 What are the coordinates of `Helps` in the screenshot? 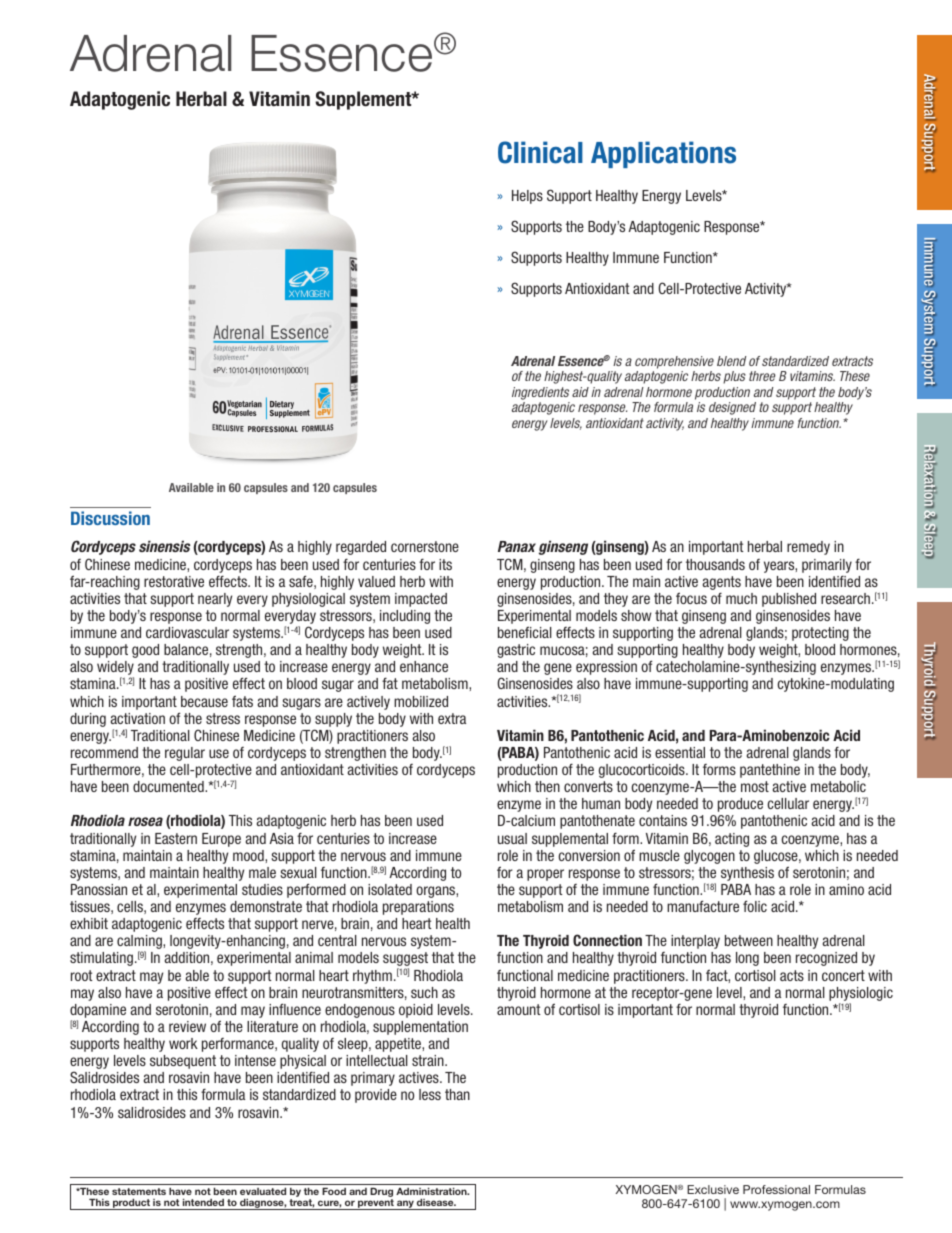 It's located at (527, 197).
